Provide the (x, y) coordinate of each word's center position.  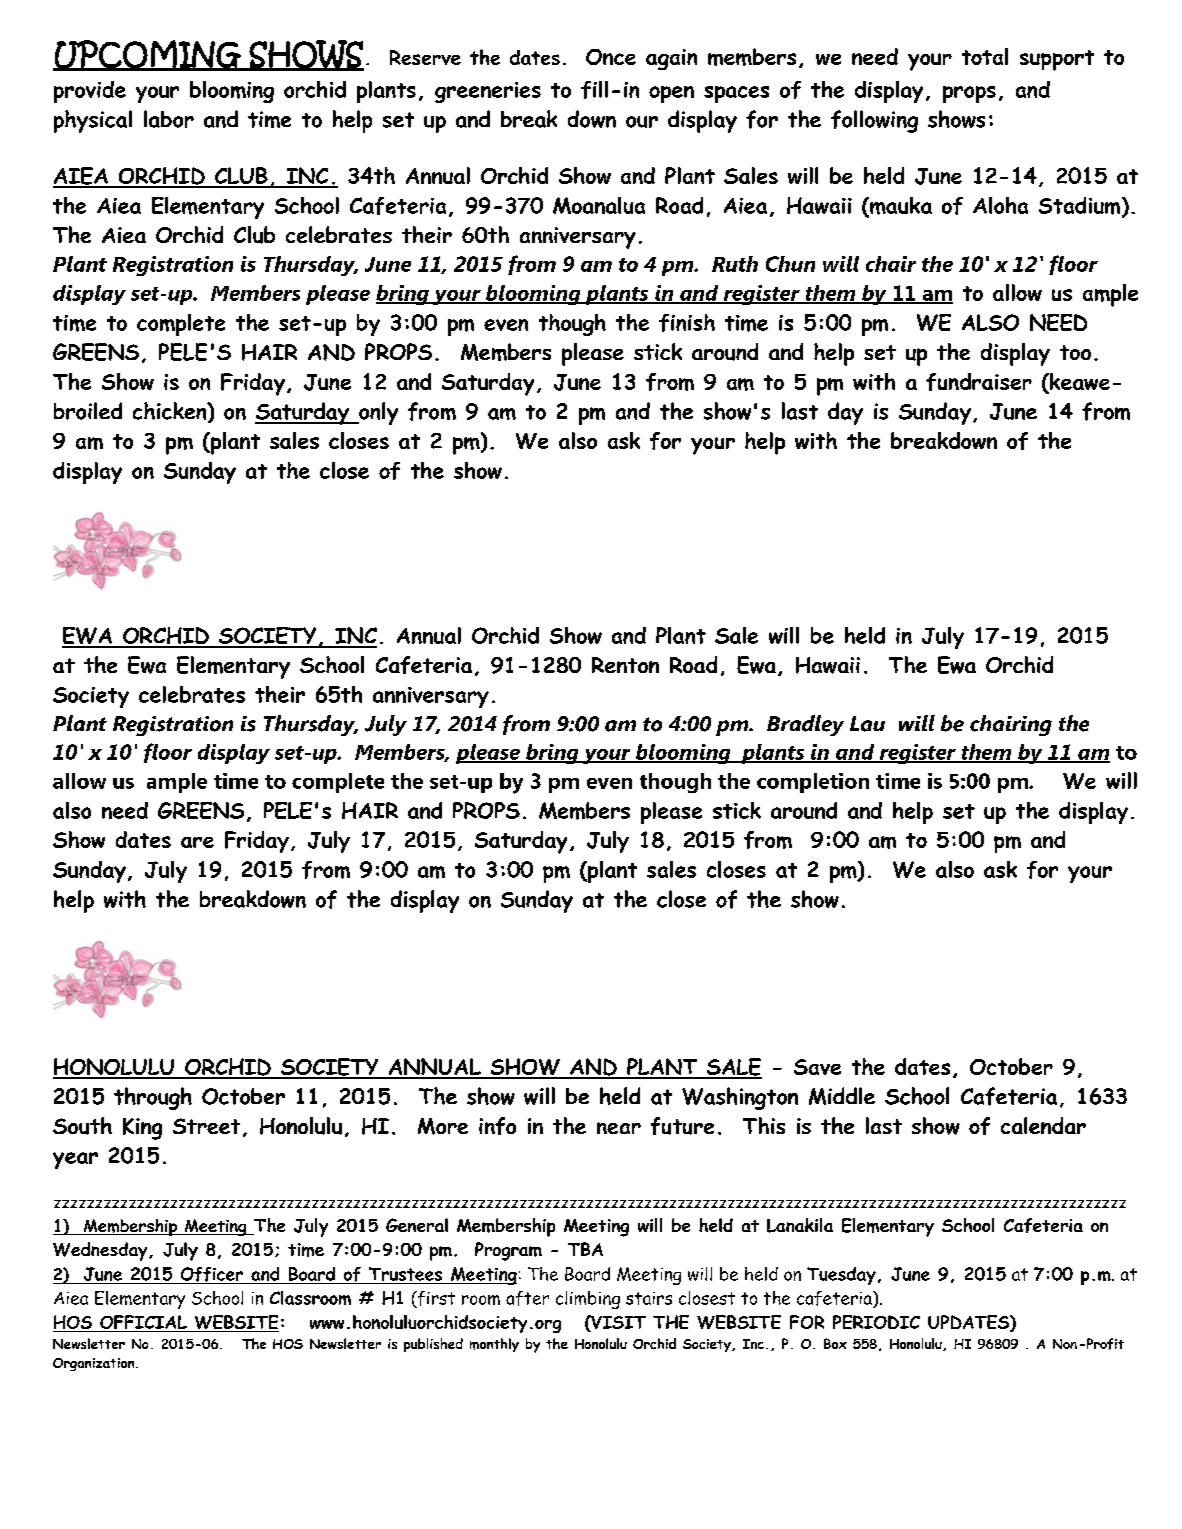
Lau (867, 724)
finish (687, 323)
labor (169, 119)
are (197, 842)
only (377, 413)
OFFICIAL (143, 1323)
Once (611, 57)
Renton (625, 665)
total (985, 56)
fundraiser (979, 382)
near (619, 1128)
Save (817, 1067)
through (153, 1098)
